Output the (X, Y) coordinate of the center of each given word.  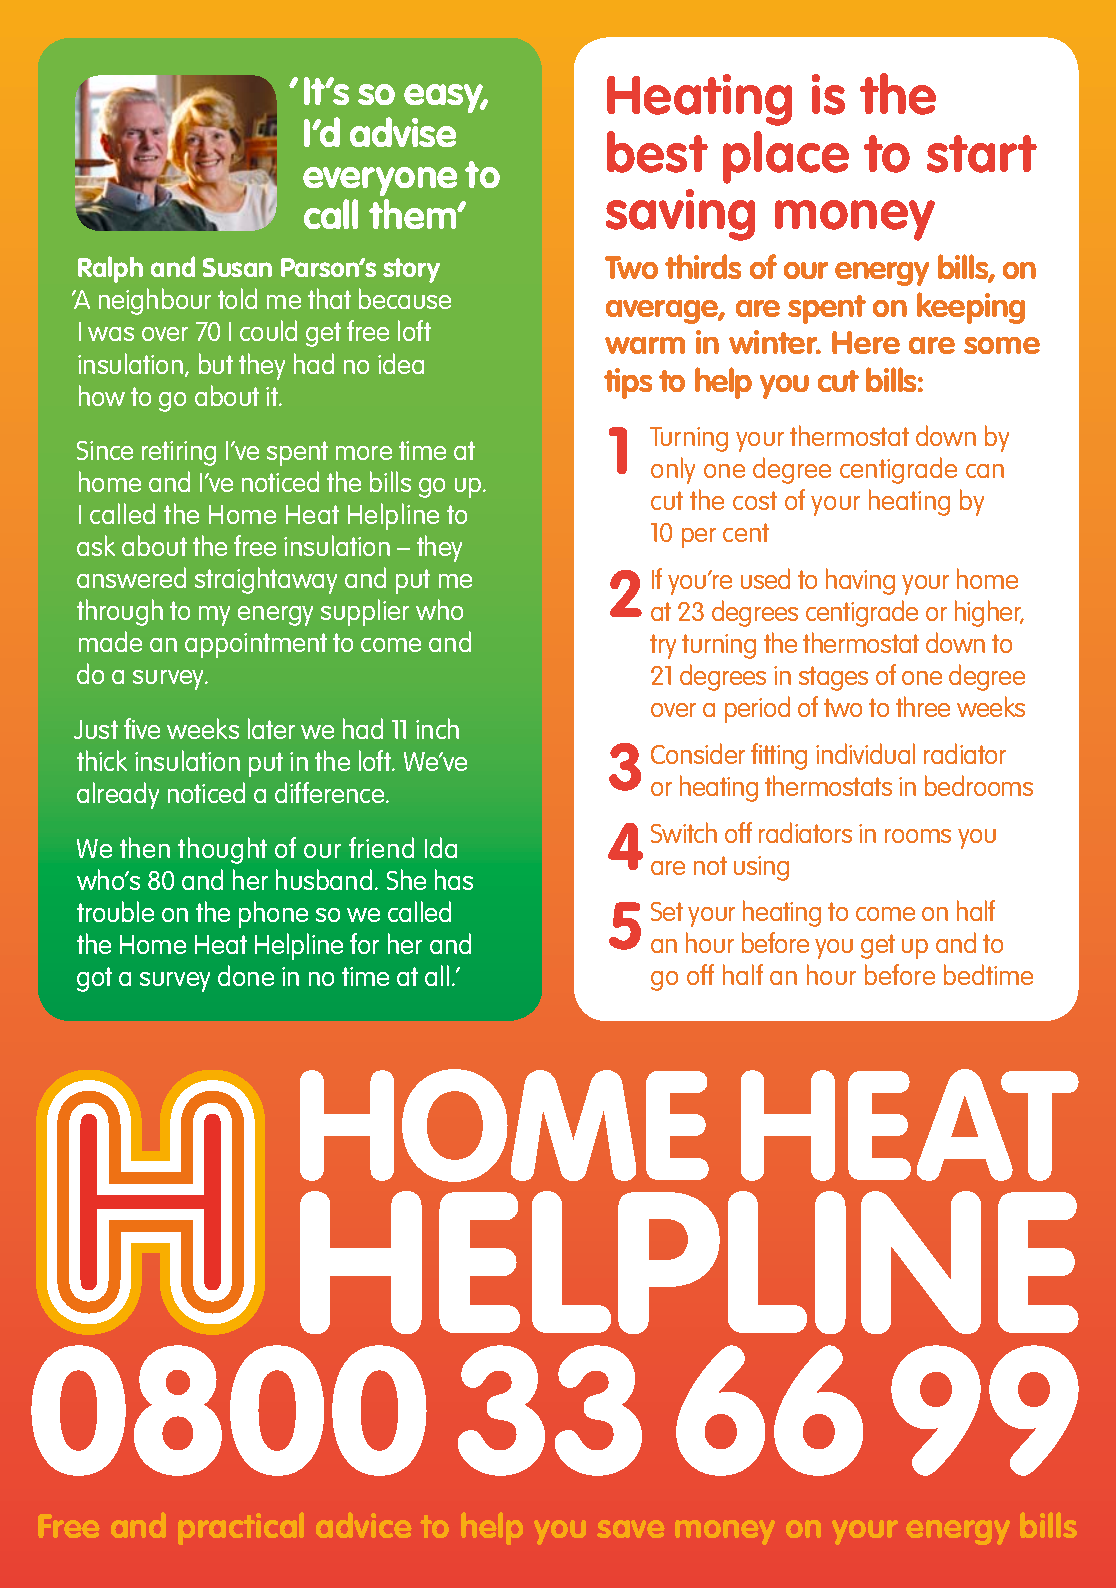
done (246, 975)
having (860, 581)
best (657, 152)
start (982, 154)
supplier (365, 612)
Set (667, 911)
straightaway (266, 580)
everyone (380, 181)
